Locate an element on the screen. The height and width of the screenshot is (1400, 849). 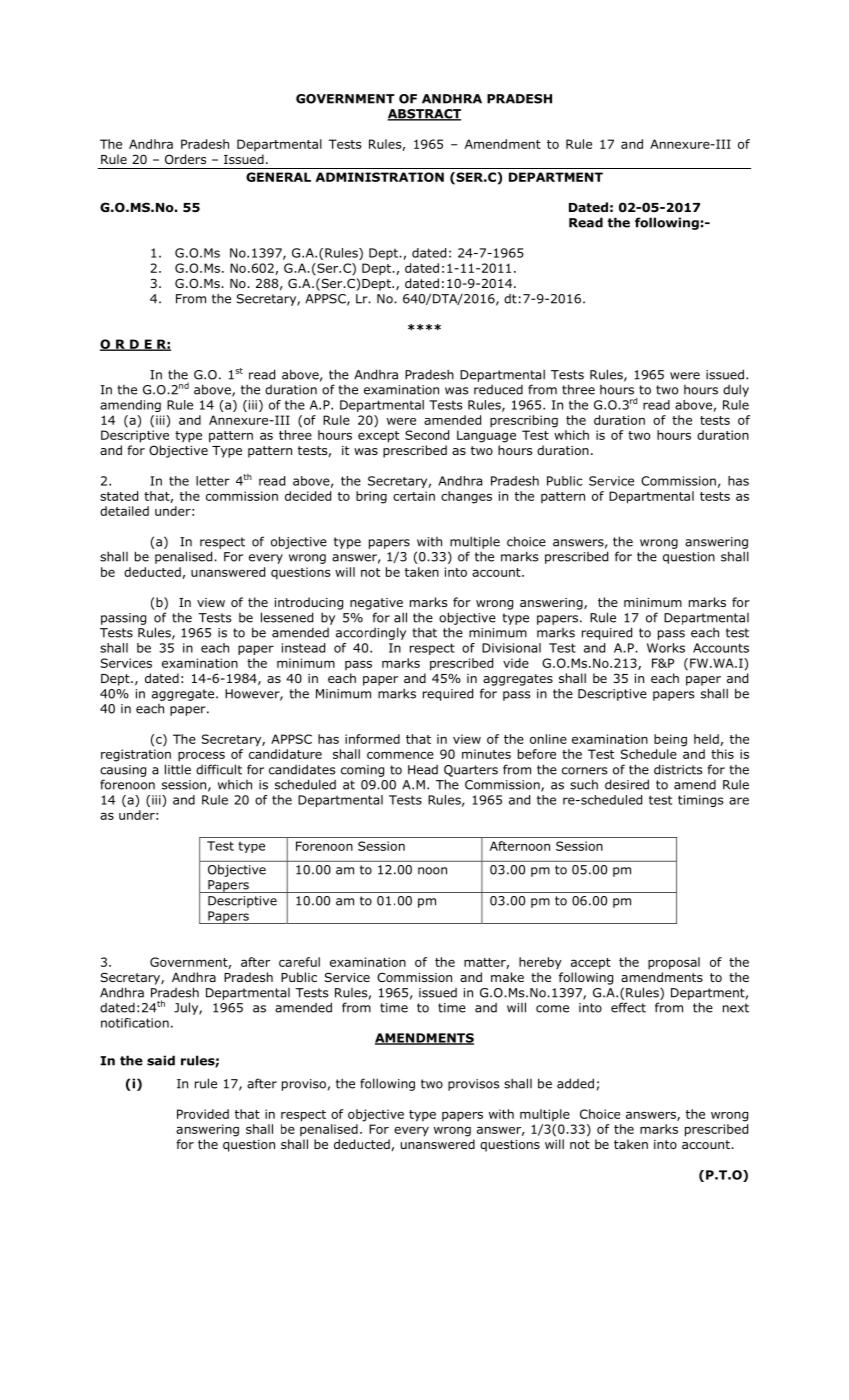
informed is located at coordinates (372, 739).
